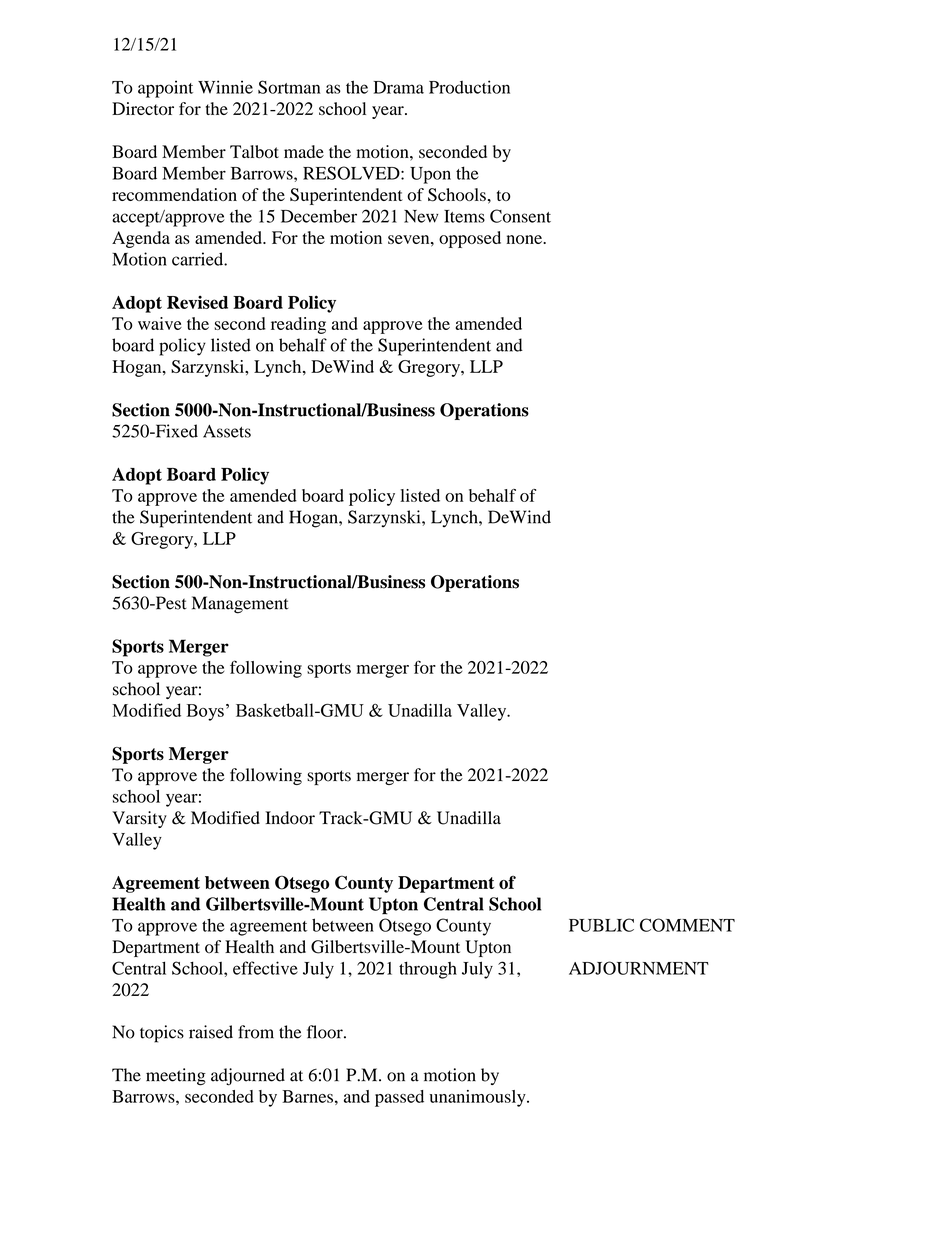 This document has width=952, height=1233. Describe the element at coordinates (139, 819) in the document. I see `Varsity` at that location.
